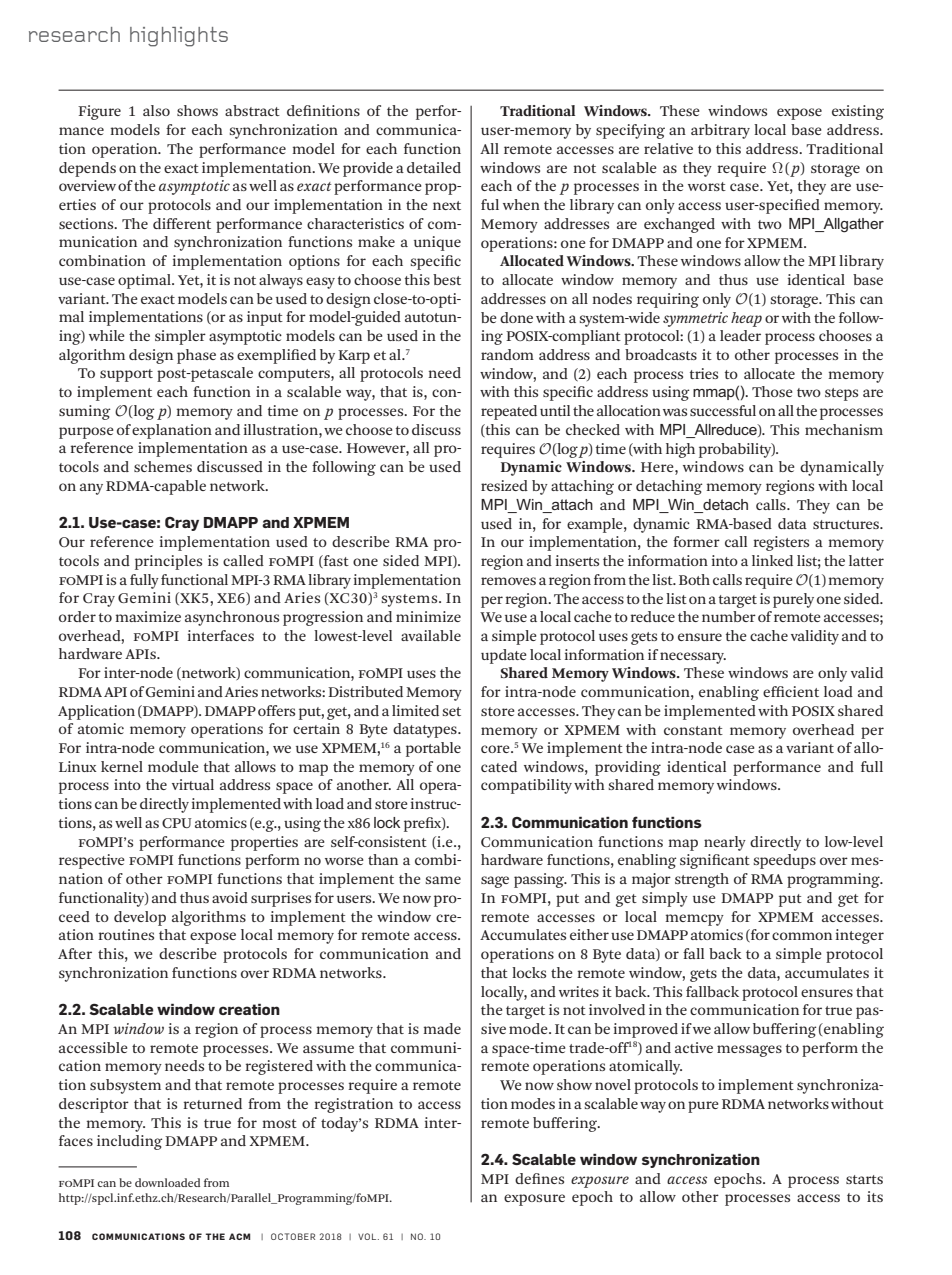 Image resolution: width=952 pixels, height=1275 pixels. What do you see at coordinates (720, 131) in the screenshot?
I see `arbitrary` at bounding box center [720, 131].
